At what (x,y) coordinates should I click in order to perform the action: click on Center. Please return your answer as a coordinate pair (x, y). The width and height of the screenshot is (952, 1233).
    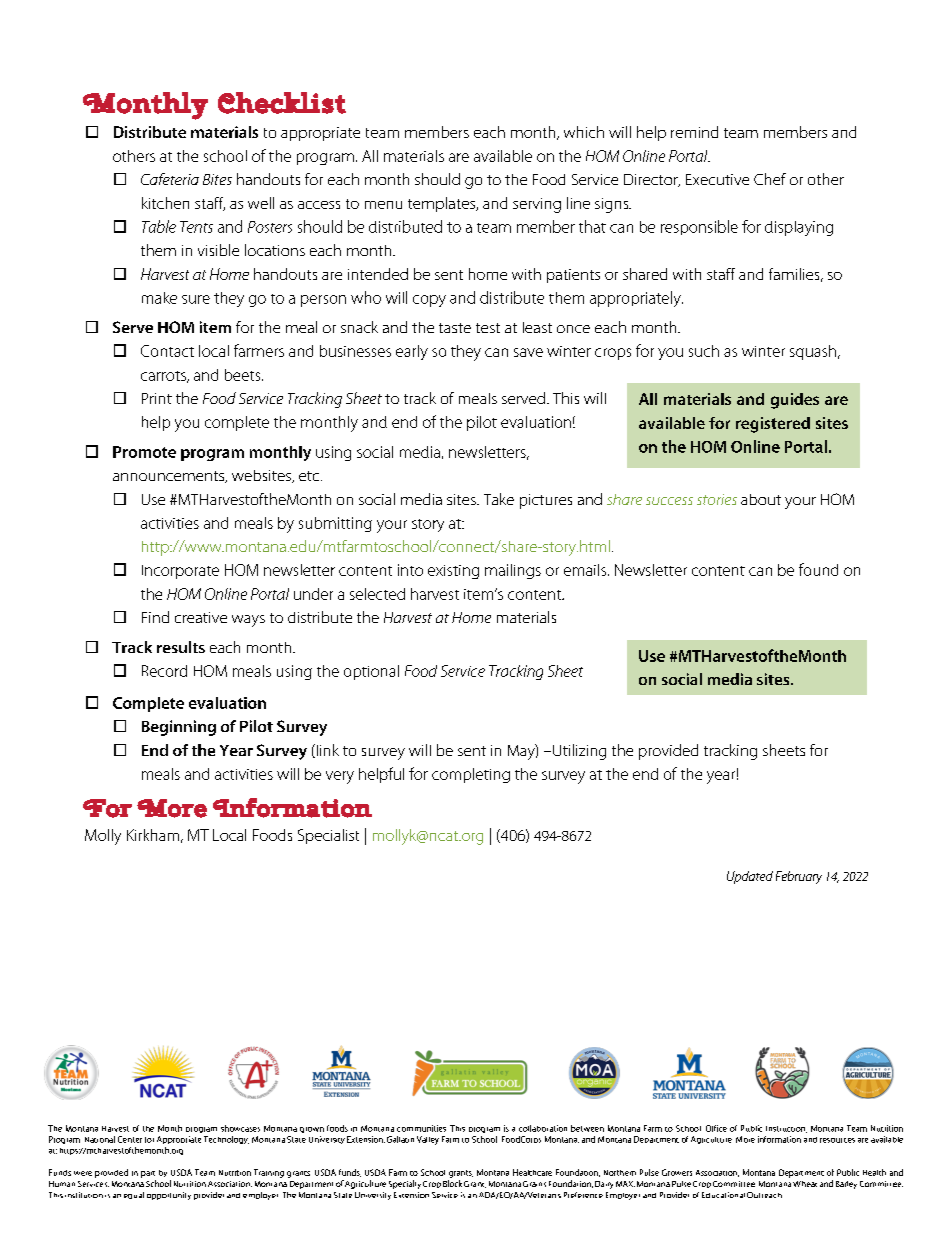
    Looking at the image, I should click on (130, 1139).
